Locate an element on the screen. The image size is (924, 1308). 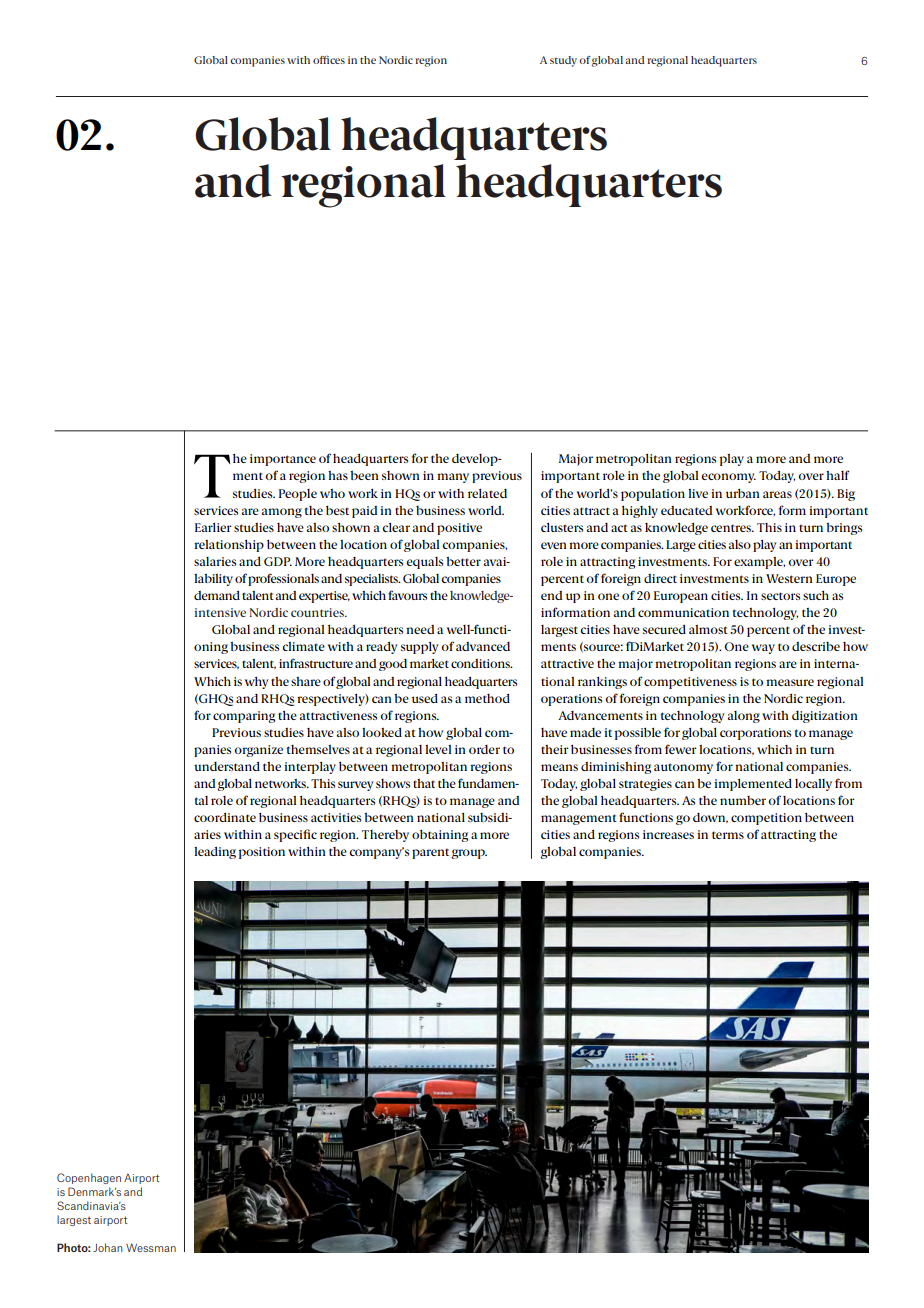
advanced is located at coordinates (483, 646).
